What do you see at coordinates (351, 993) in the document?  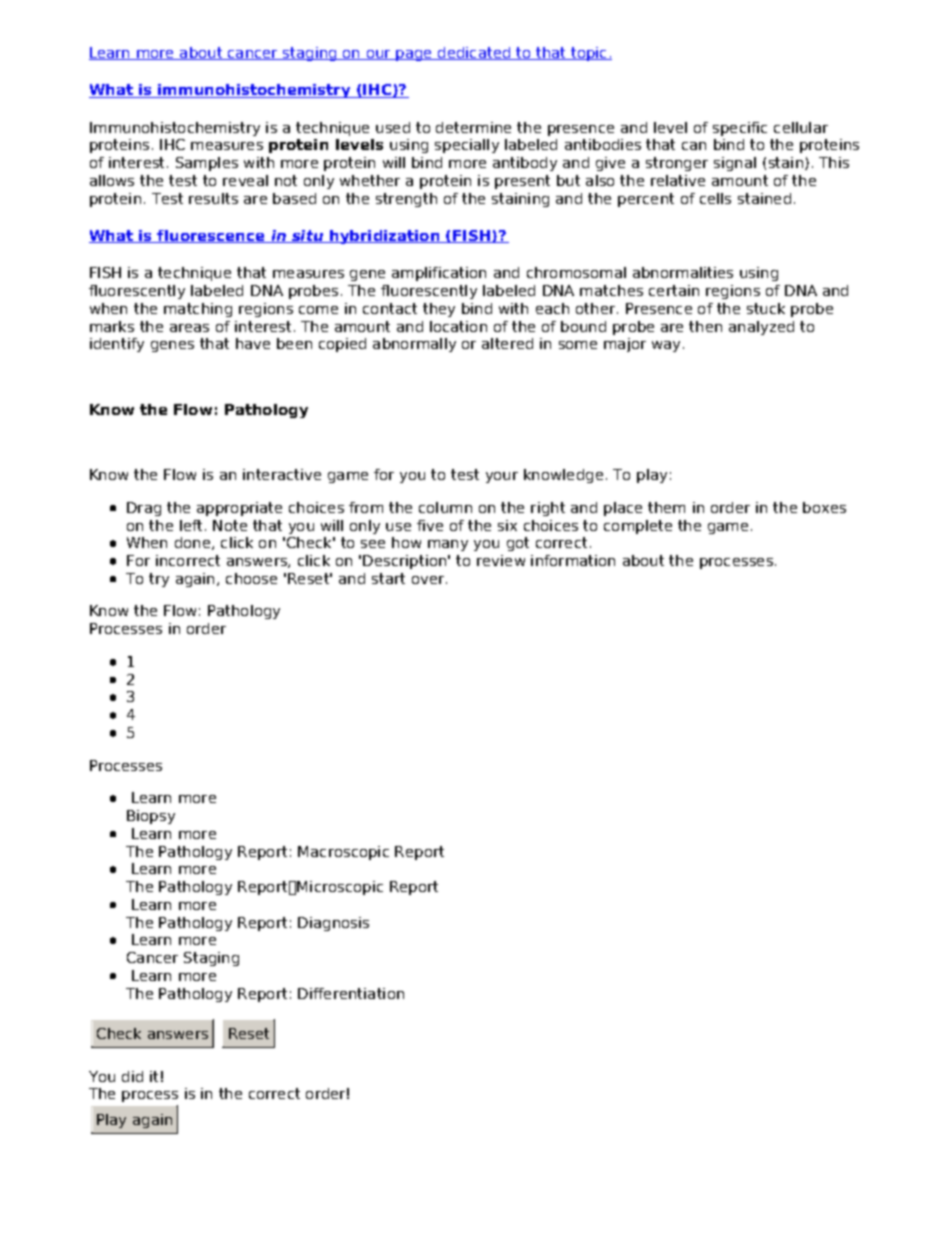 I see `Differentiation` at bounding box center [351, 993].
